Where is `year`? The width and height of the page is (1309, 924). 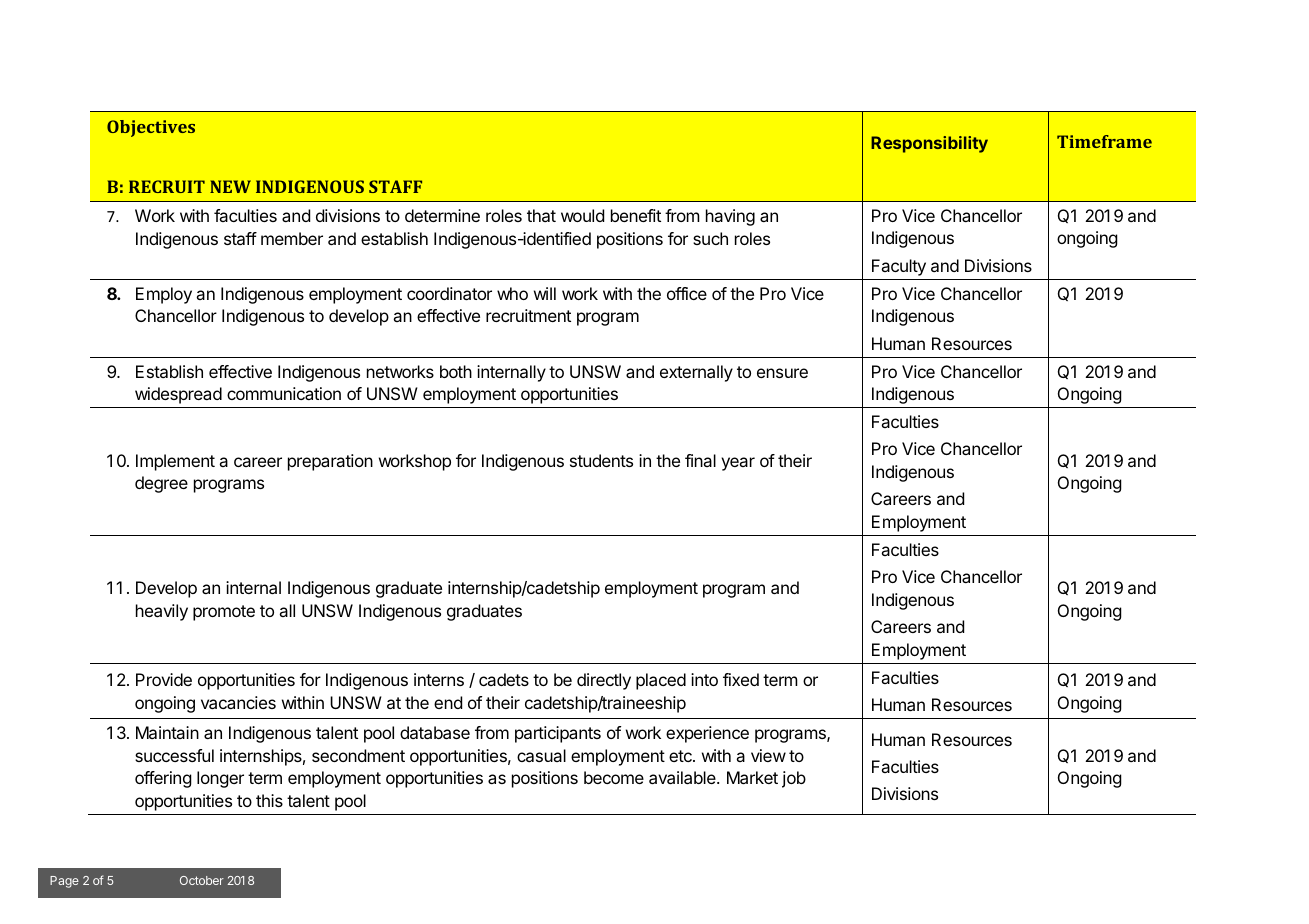
year is located at coordinates (738, 464).
